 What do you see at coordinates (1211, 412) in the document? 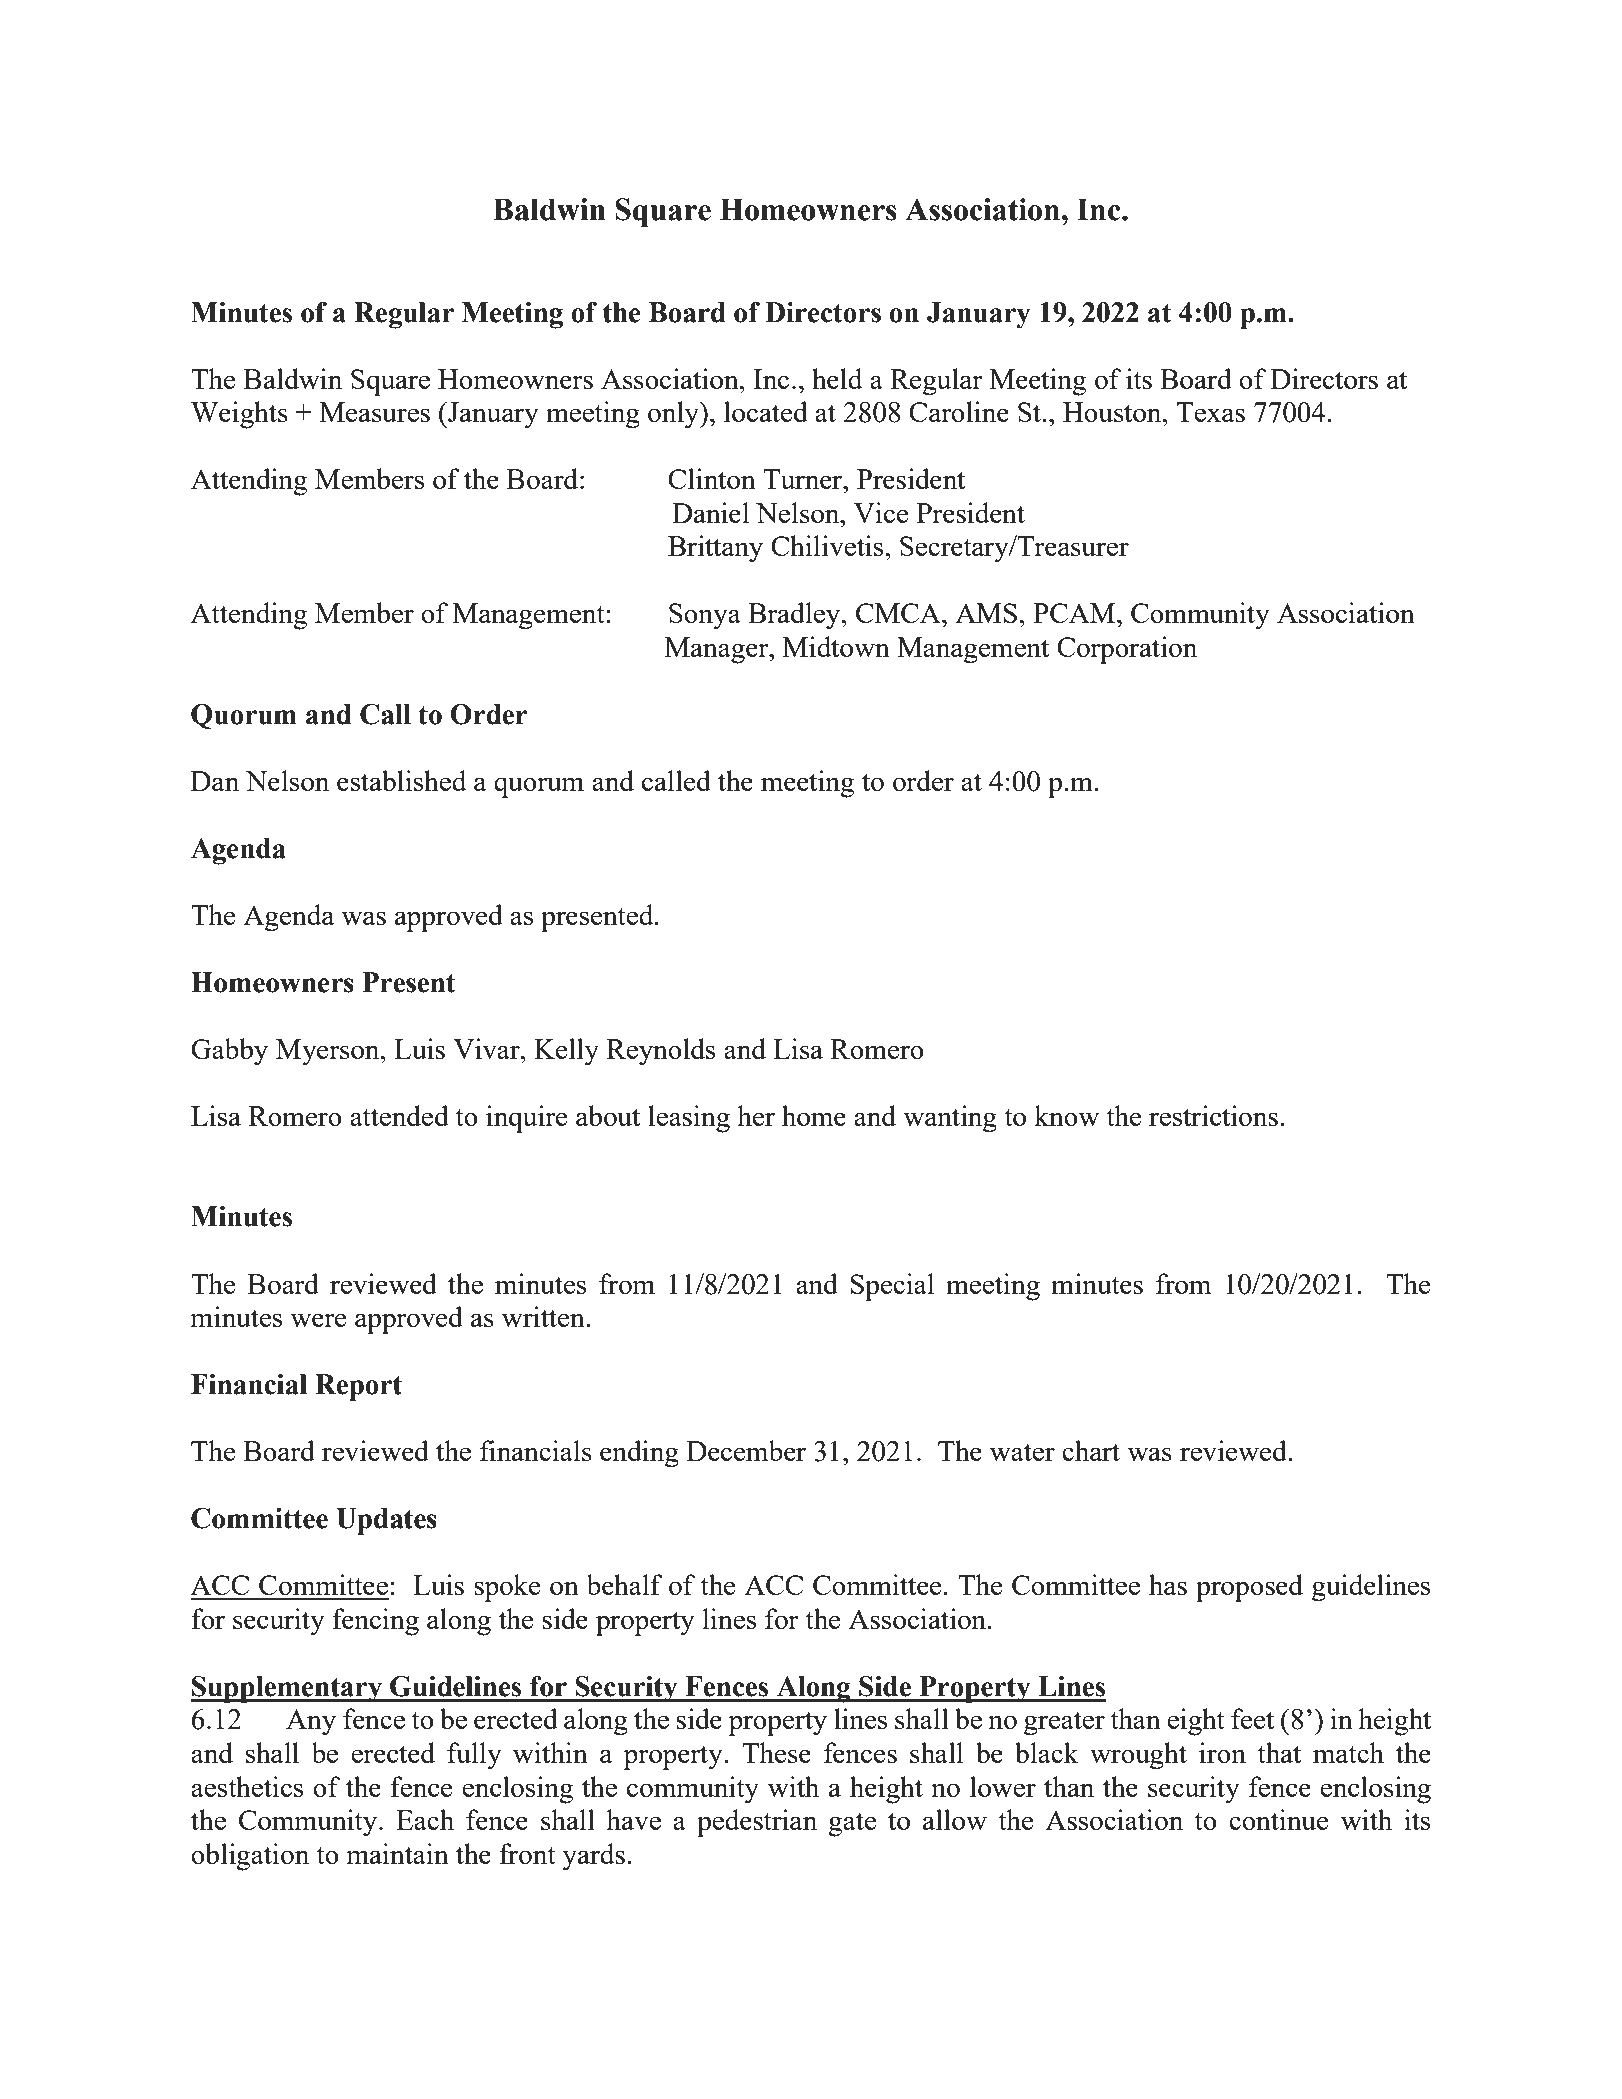
I see `Texas` at bounding box center [1211, 412].
